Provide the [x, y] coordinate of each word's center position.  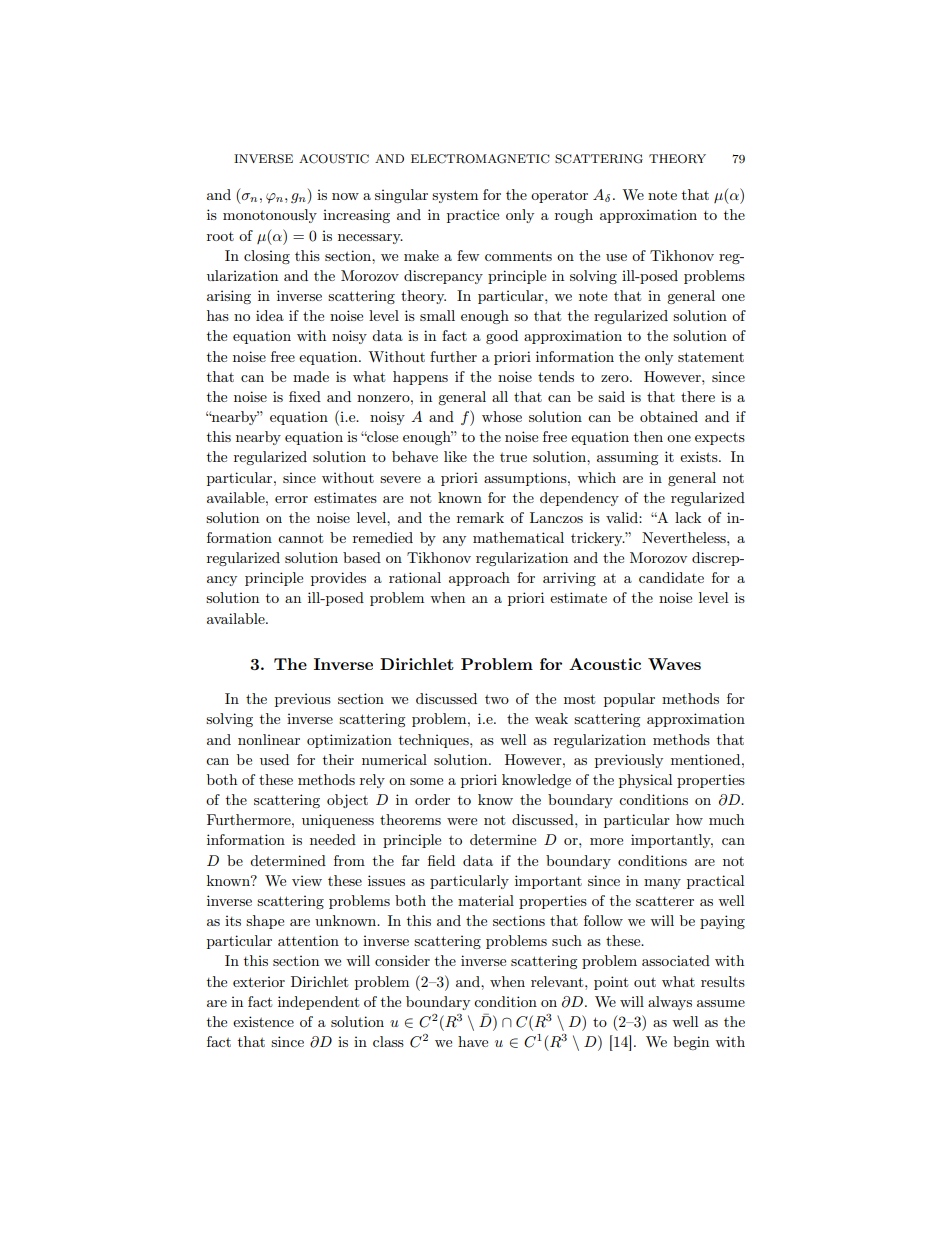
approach [479, 579]
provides [338, 579]
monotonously [270, 216]
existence [263, 1021]
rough [574, 216]
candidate [671, 577]
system [455, 196]
